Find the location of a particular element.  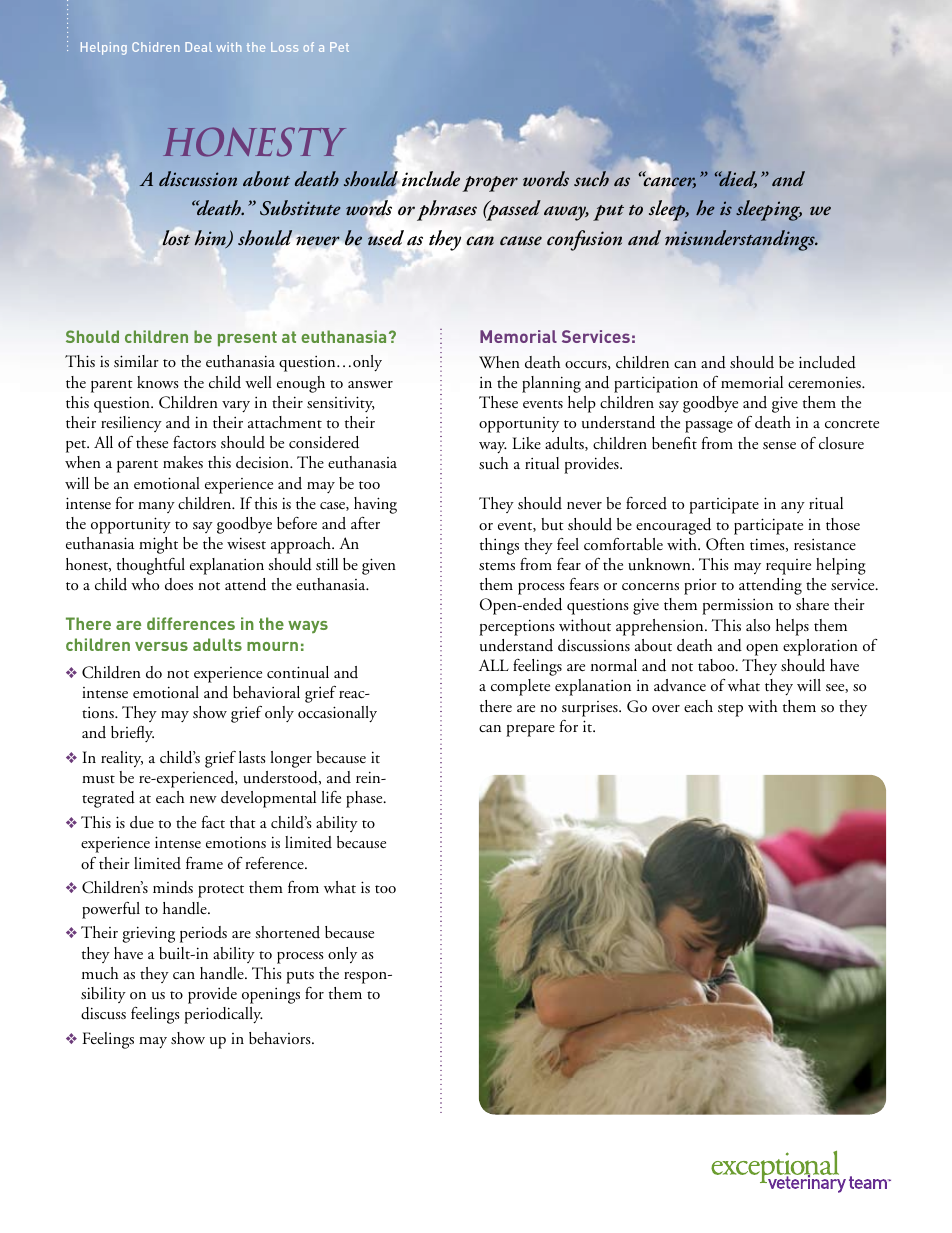

planning is located at coordinates (551, 384).
